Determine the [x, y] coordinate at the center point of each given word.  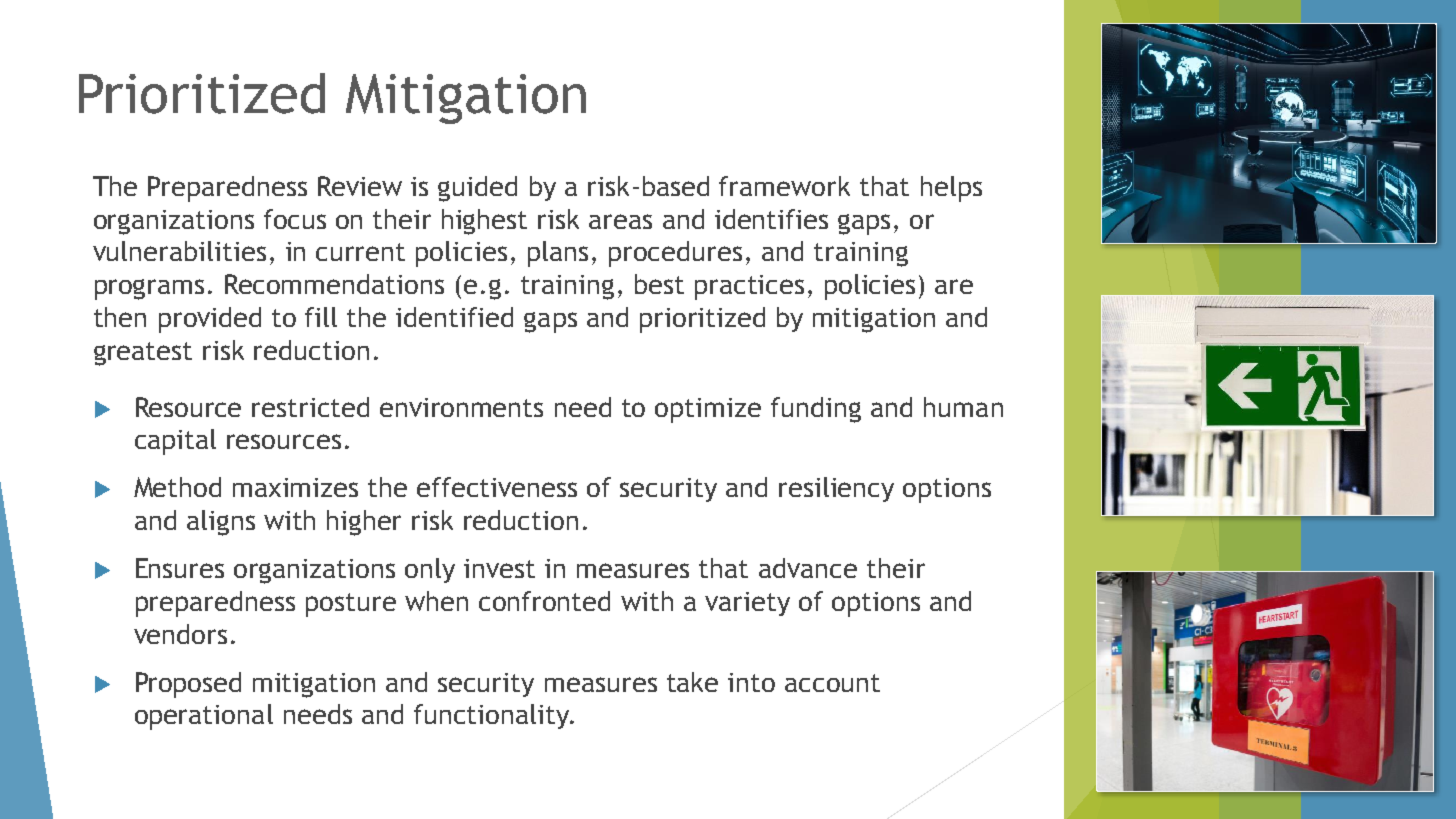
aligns [221, 523]
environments [461, 407]
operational [204, 717]
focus [295, 219]
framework [784, 186]
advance [808, 568]
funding [816, 410]
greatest [143, 354]
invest [499, 568]
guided [477, 189]
